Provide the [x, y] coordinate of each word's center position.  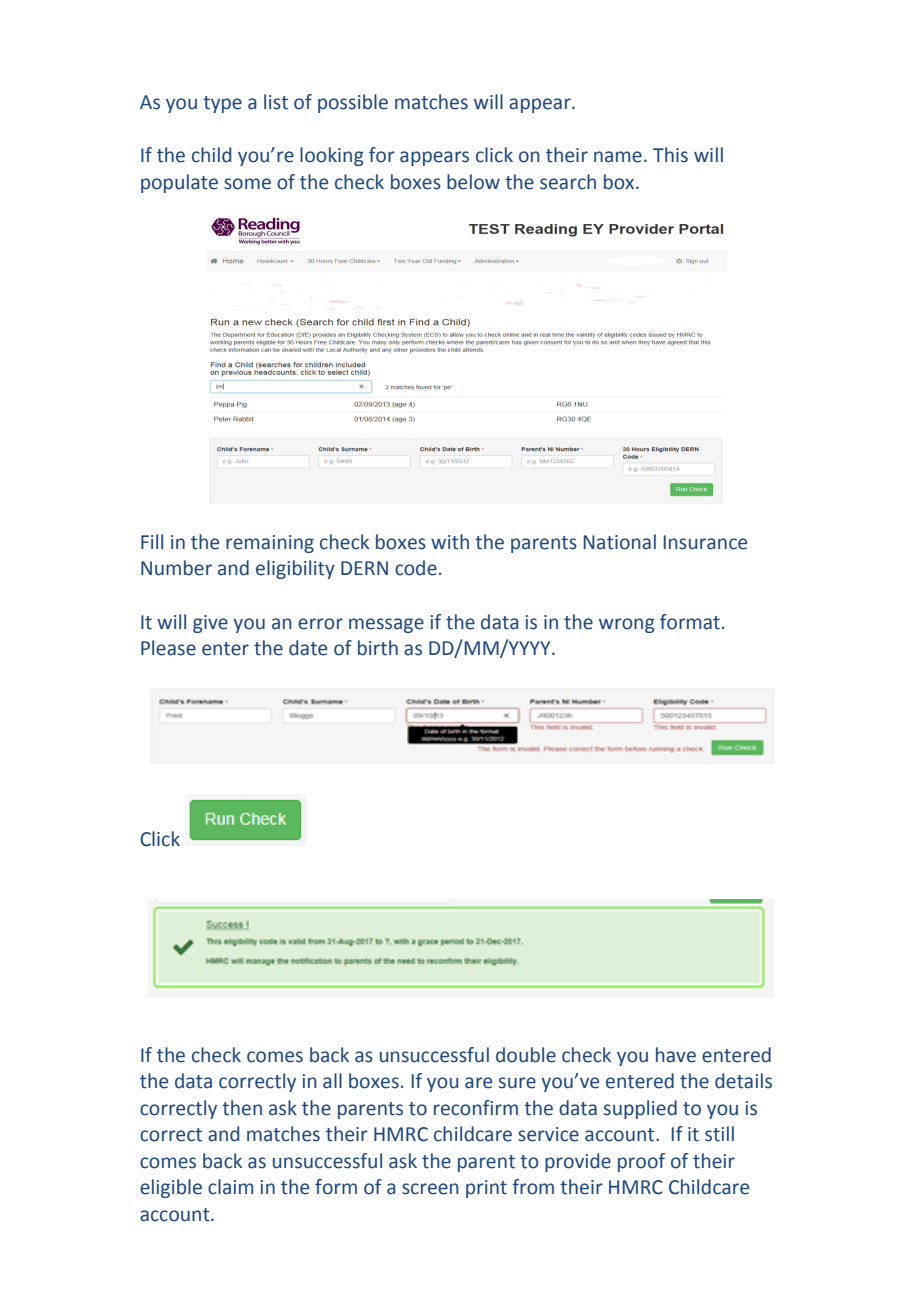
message [386, 625]
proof [641, 1162]
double [526, 1055]
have [676, 1055]
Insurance [705, 542]
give [210, 624]
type [222, 104]
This [670, 155]
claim [230, 1187]
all [332, 1081]
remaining [270, 544]
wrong [627, 625]
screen [430, 1189]
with [450, 542]
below [473, 182]
